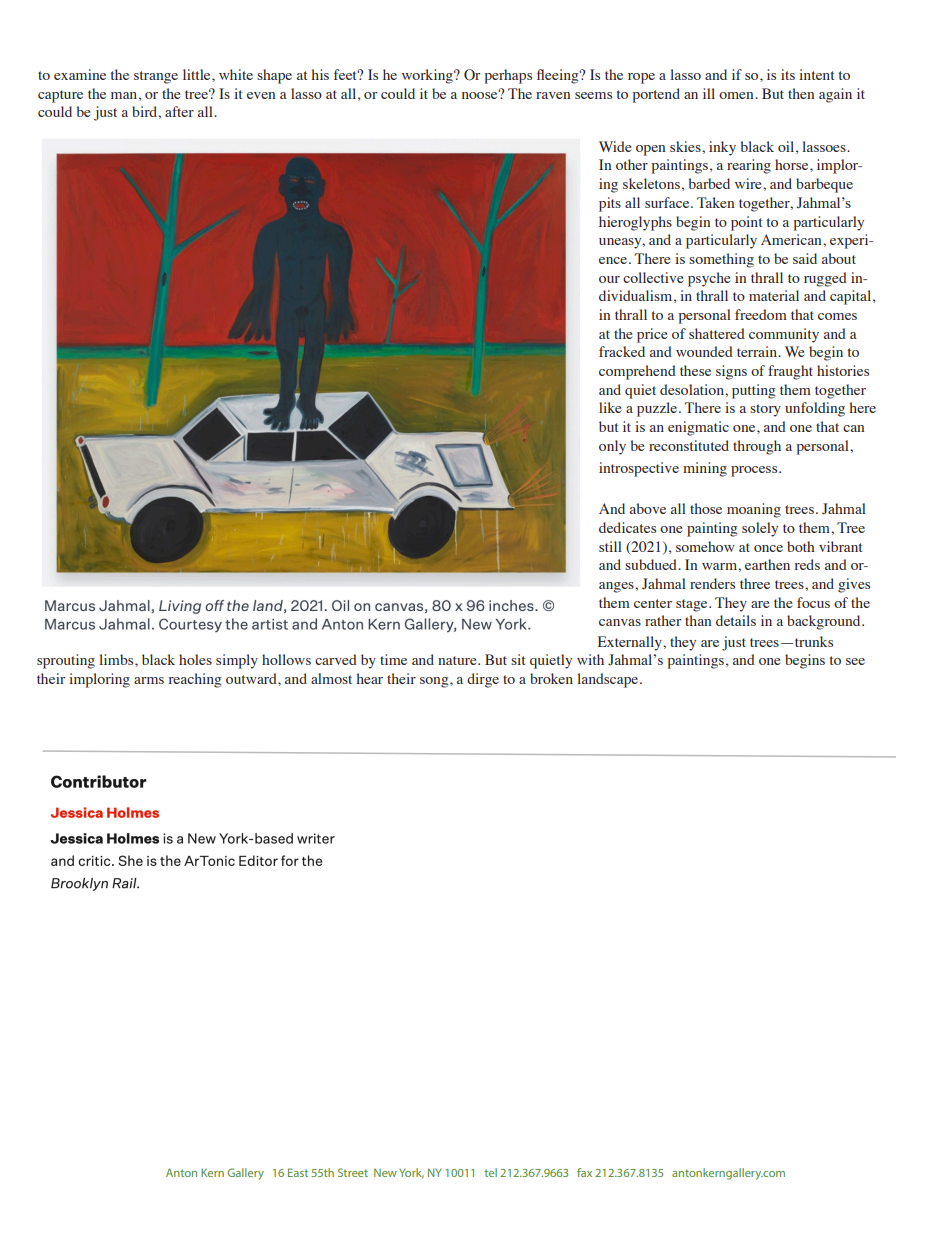 The height and width of the image is (1233, 952). I want to click on perhaps, so click(508, 76).
